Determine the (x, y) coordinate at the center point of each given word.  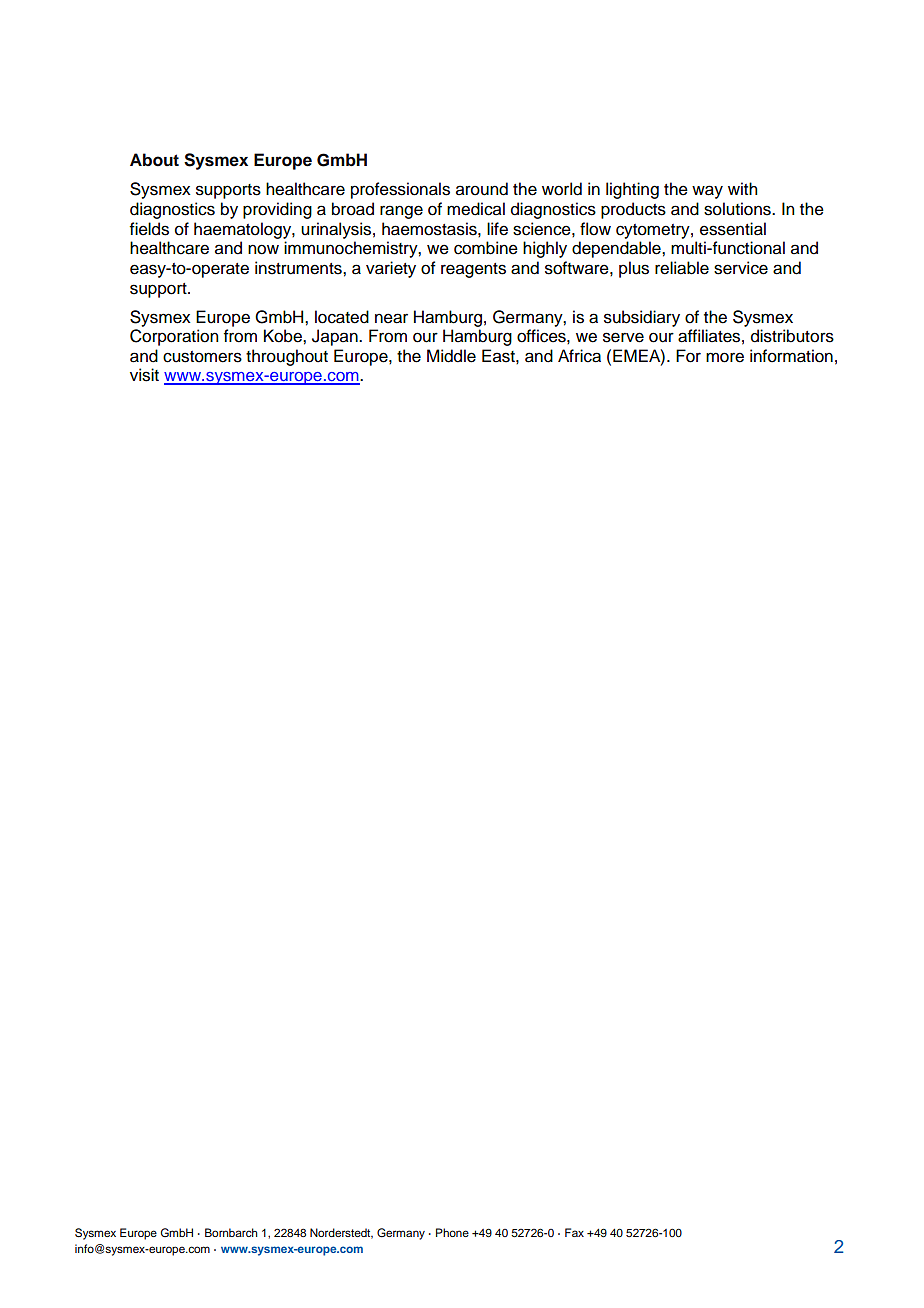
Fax (574, 1232)
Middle (451, 356)
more (725, 357)
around (482, 189)
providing (277, 210)
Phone (452, 1232)
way (707, 192)
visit (144, 375)
